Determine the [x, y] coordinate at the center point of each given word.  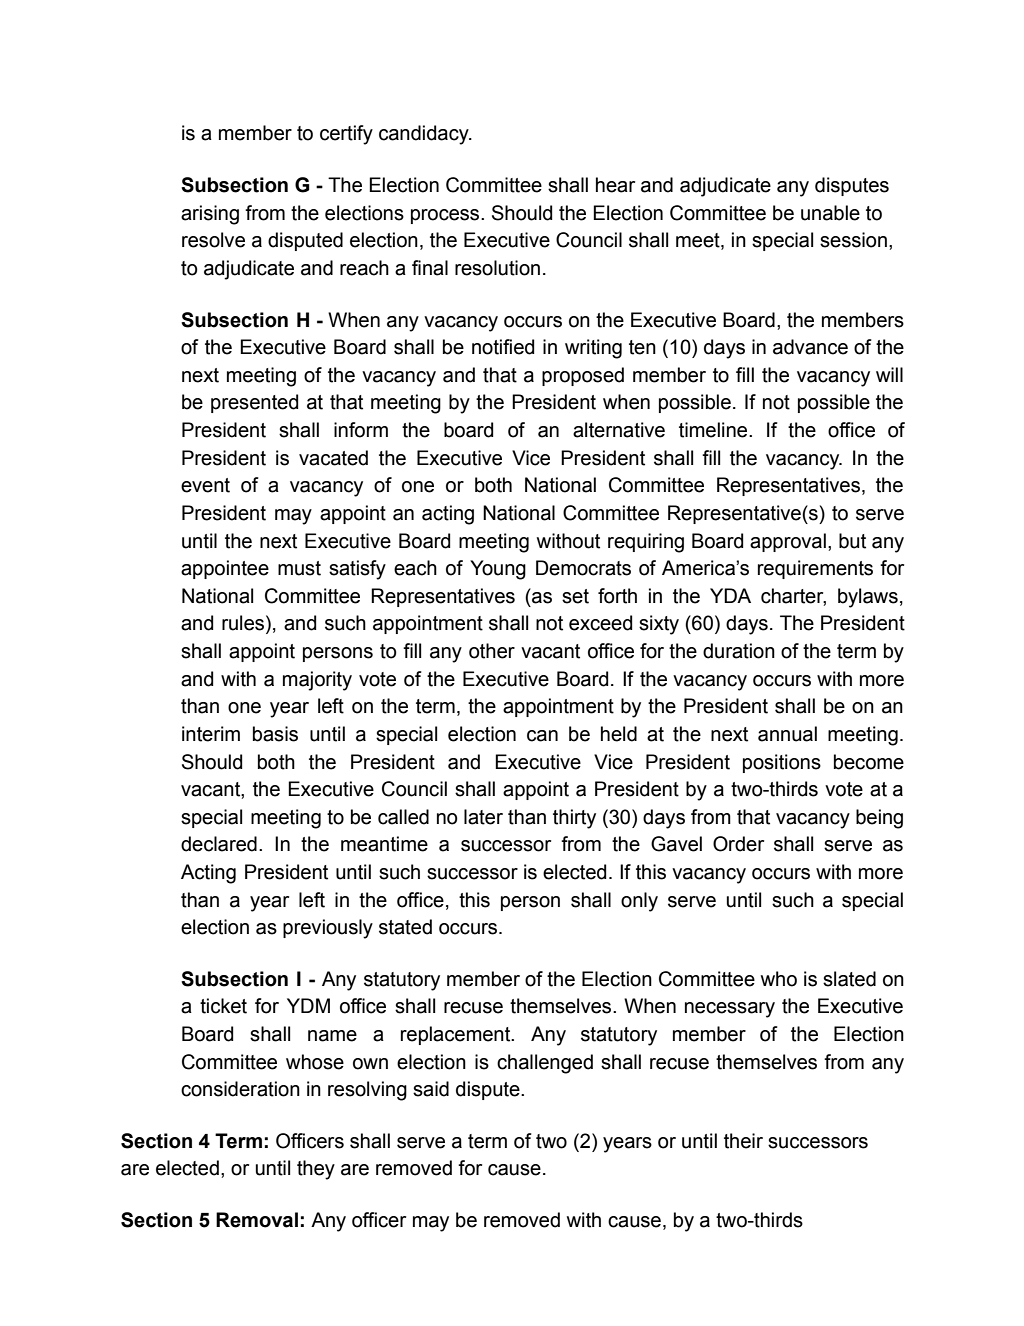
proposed [583, 376]
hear [615, 185]
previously [328, 929]
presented [254, 403]
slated [849, 979]
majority [317, 681]
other [492, 651]
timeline [714, 430]
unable [830, 213]
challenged [545, 1064]
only [639, 902]
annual [787, 734]
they [316, 1170]
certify [346, 135]
